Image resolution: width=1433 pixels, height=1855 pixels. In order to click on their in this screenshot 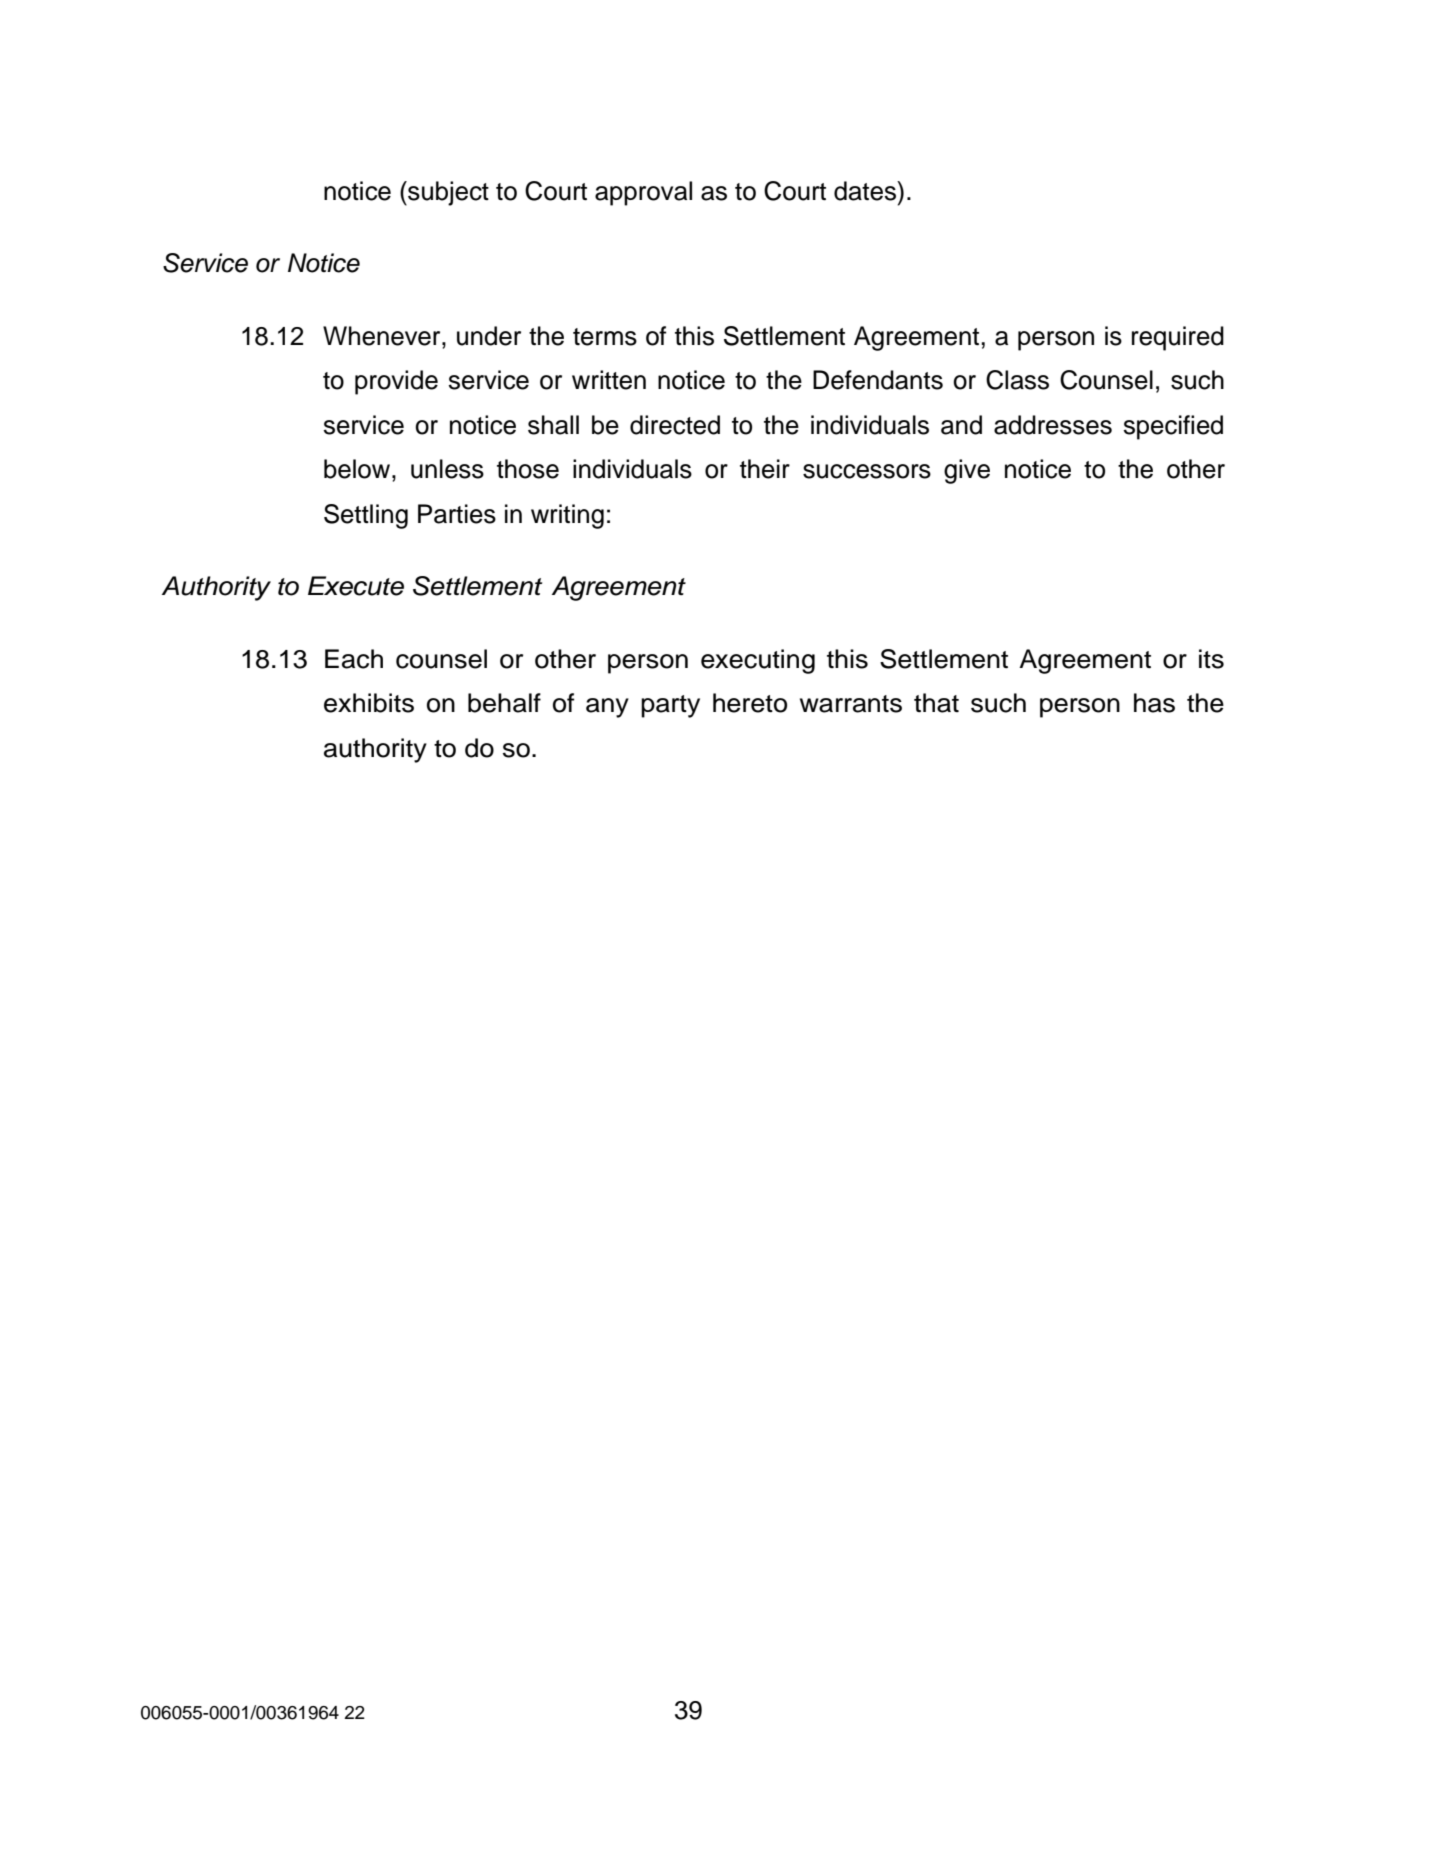, I will do `click(765, 469)`.
